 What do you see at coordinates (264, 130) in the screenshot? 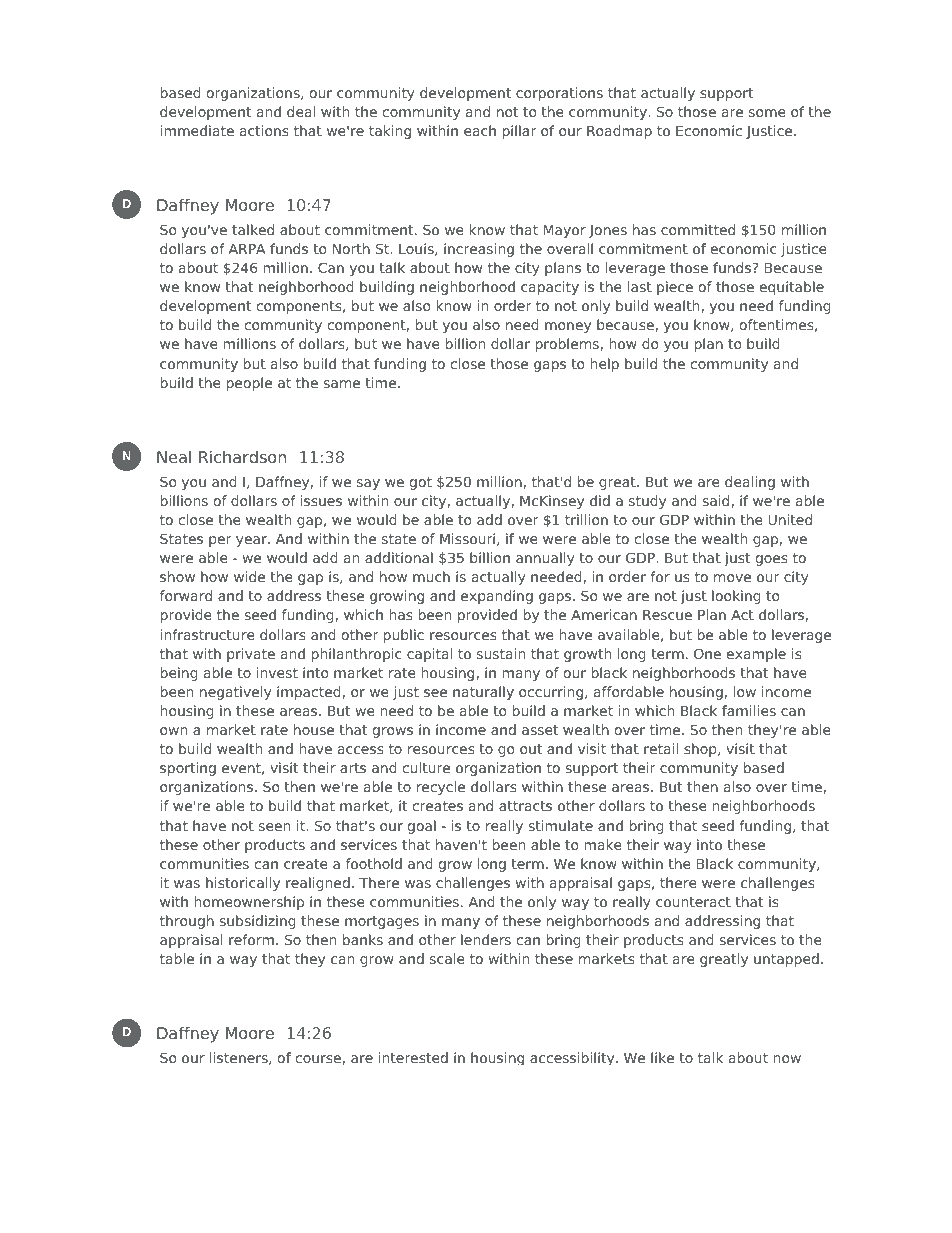
I see `actions` at bounding box center [264, 130].
